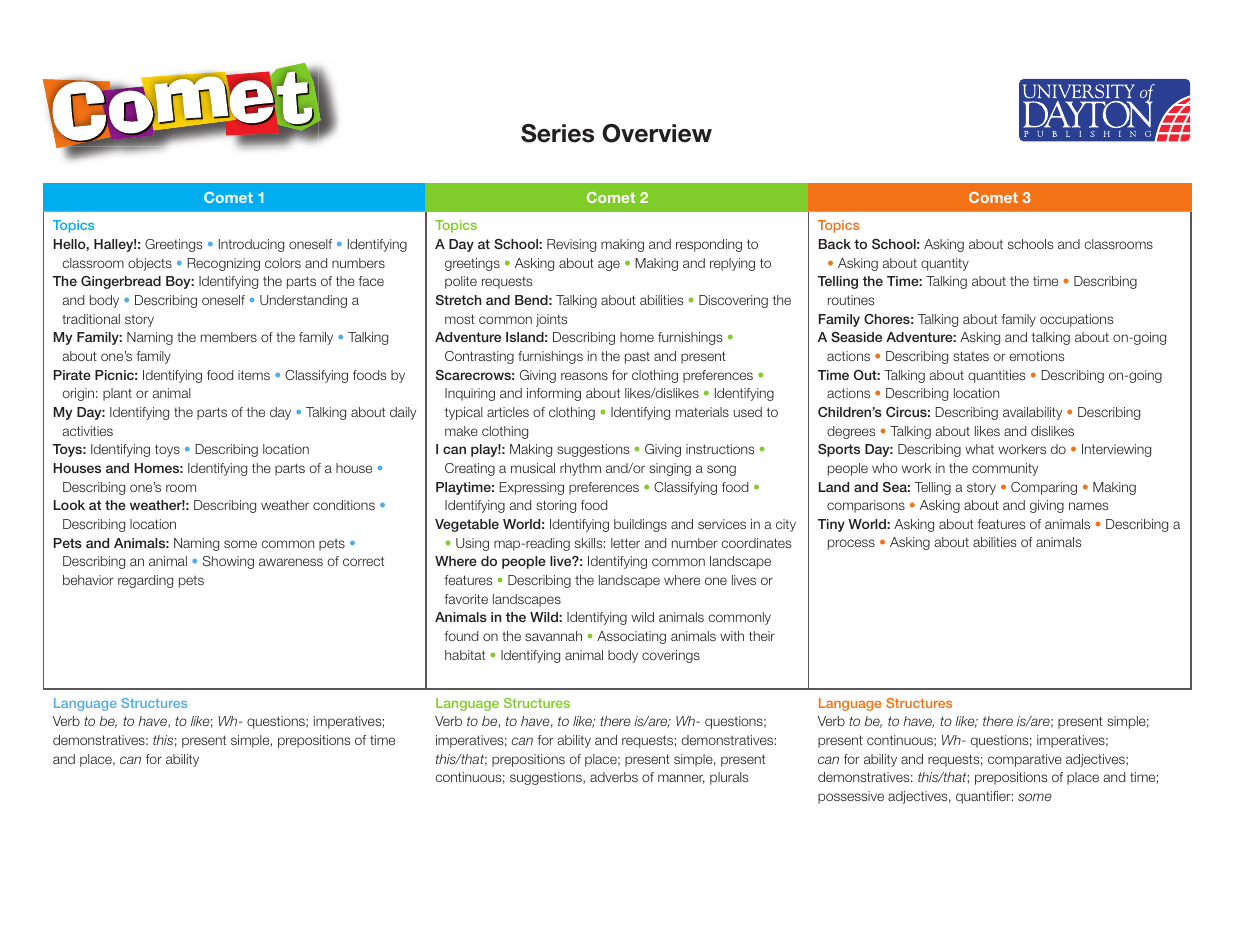 The height and width of the image is (952, 1233). What do you see at coordinates (251, 245) in the image?
I see `Introducing` at bounding box center [251, 245].
